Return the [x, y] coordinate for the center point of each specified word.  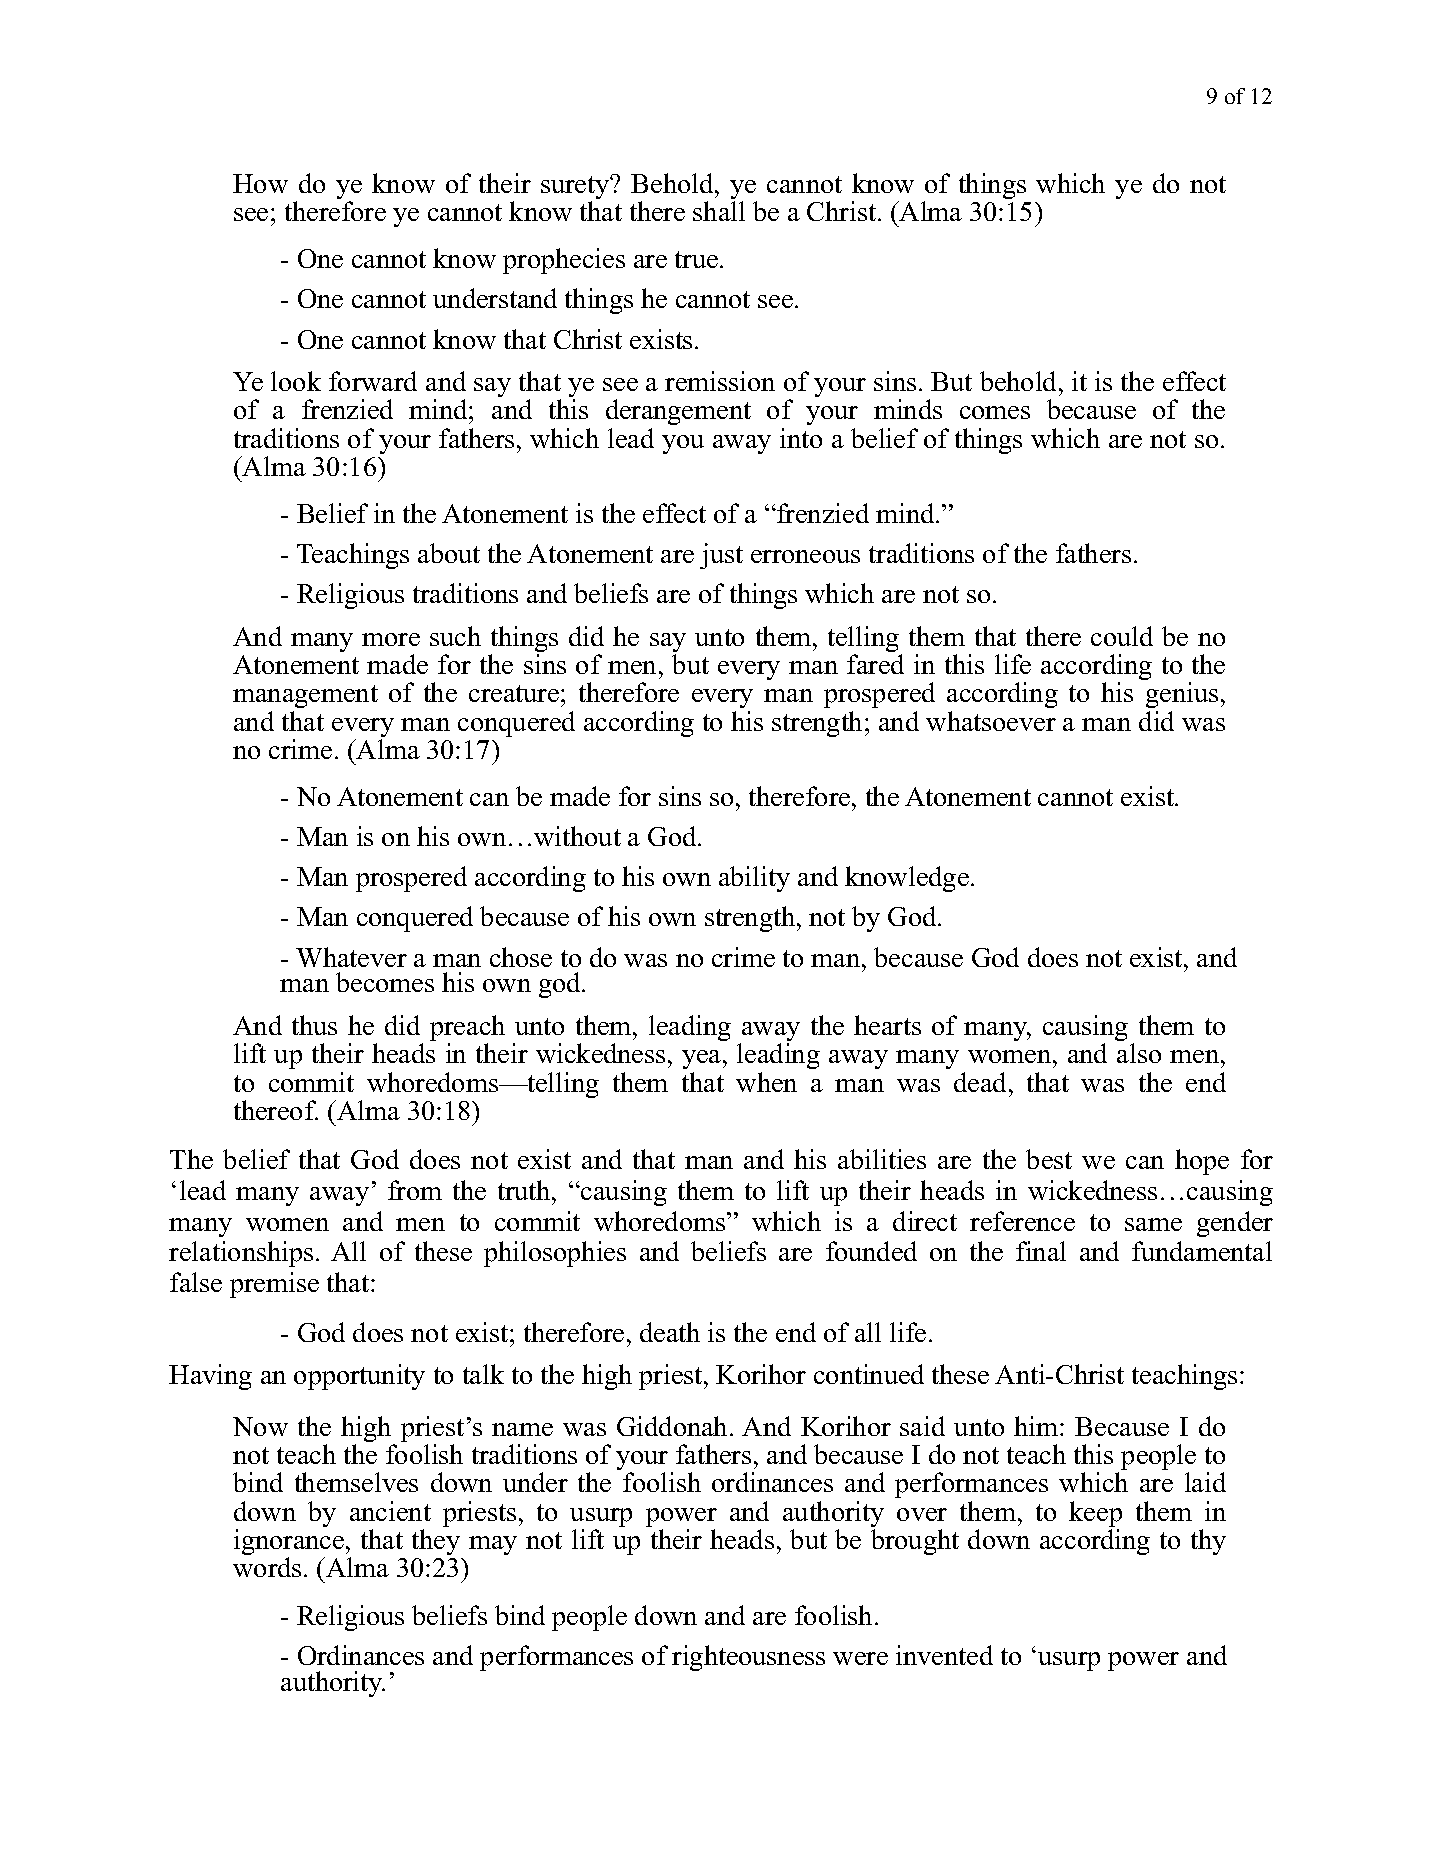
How [260, 183]
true [698, 259]
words [267, 1567]
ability [754, 879]
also [1139, 1053]
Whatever [351, 957]
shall [719, 211]
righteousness [748, 1658]
